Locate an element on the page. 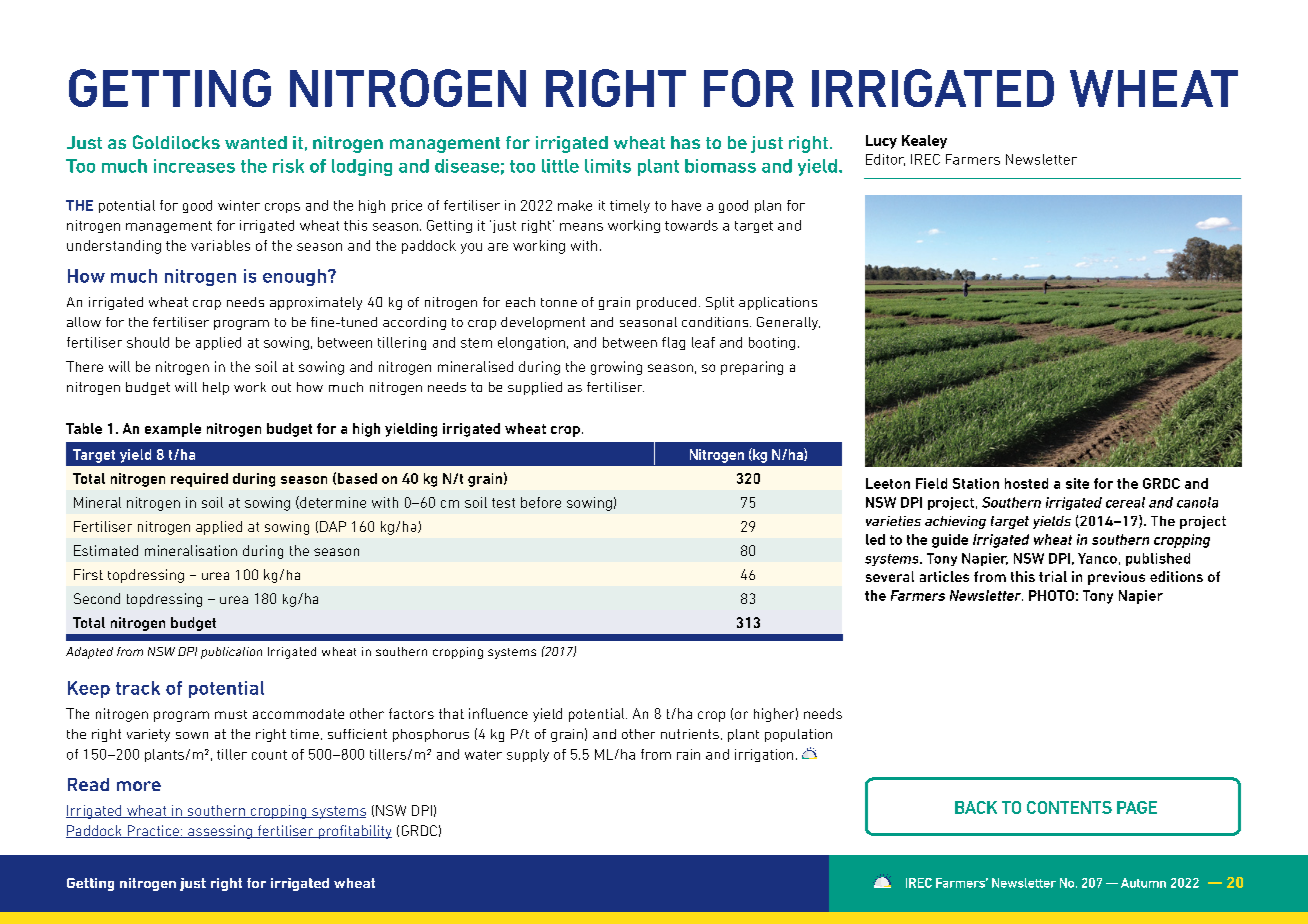 Image resolution: width=1308 pixels, height=924 pixels. help is located at coordinates (216, 388).
